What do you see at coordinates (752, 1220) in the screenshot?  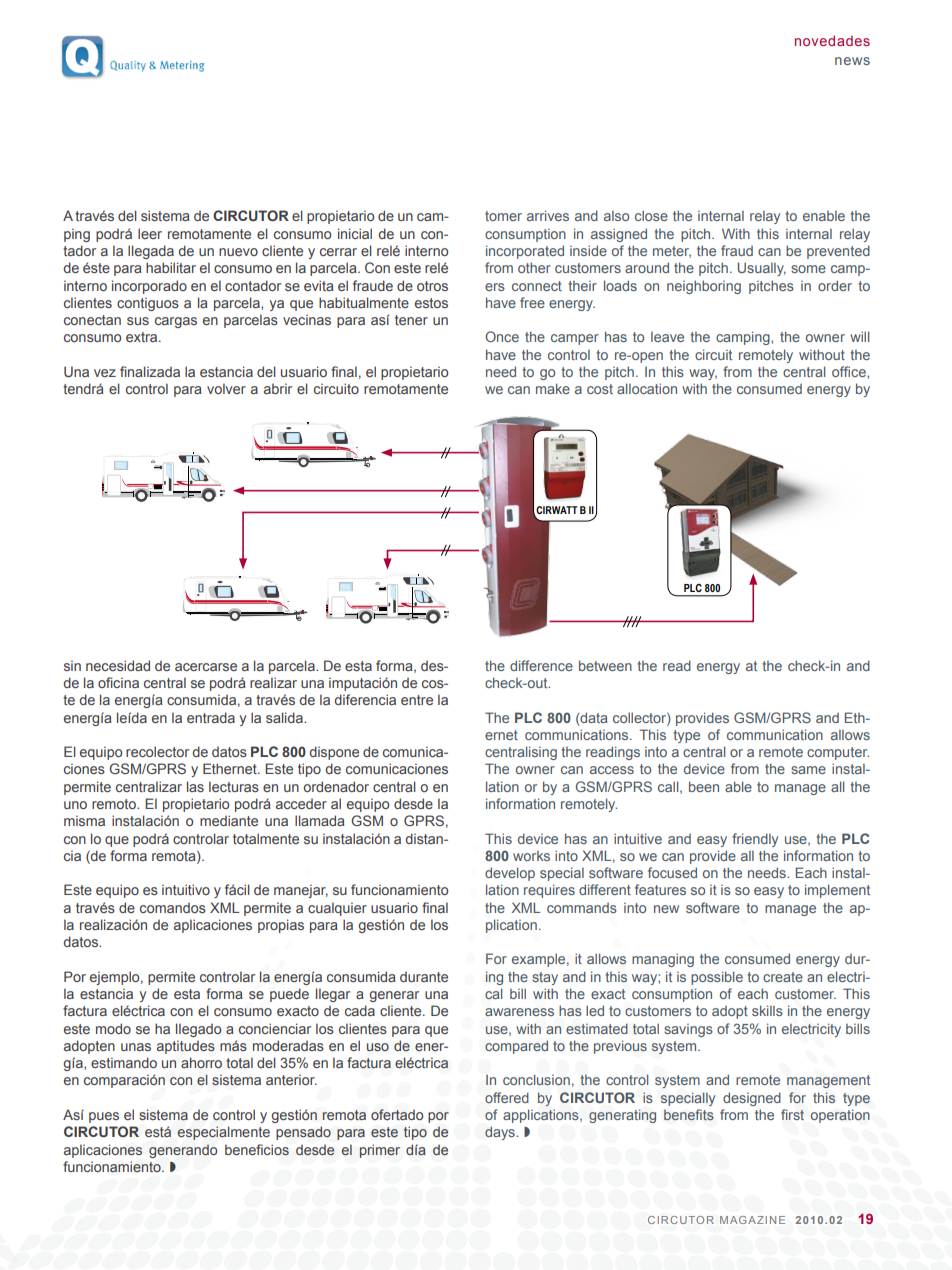 I see `MAGAZINE` at bounding box center [752, 1220].
